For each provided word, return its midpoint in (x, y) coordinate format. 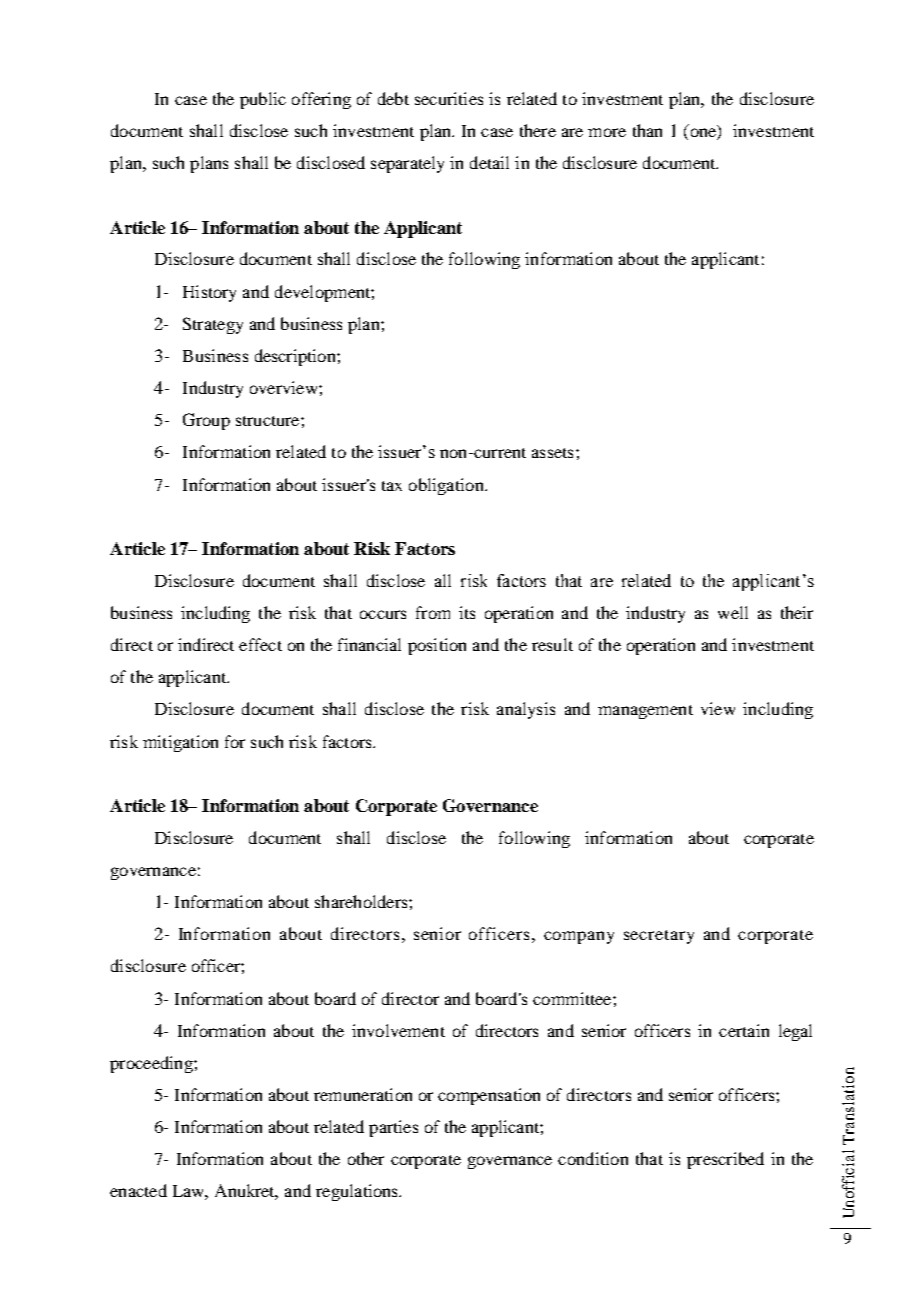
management (645, 712)
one (704, 134)
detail (489, 162)
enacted (138, 1190)
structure (269, 421)
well (733, 612)
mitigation (180, 743)
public (263, 100)
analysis (526, 710)
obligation (447, 486)
